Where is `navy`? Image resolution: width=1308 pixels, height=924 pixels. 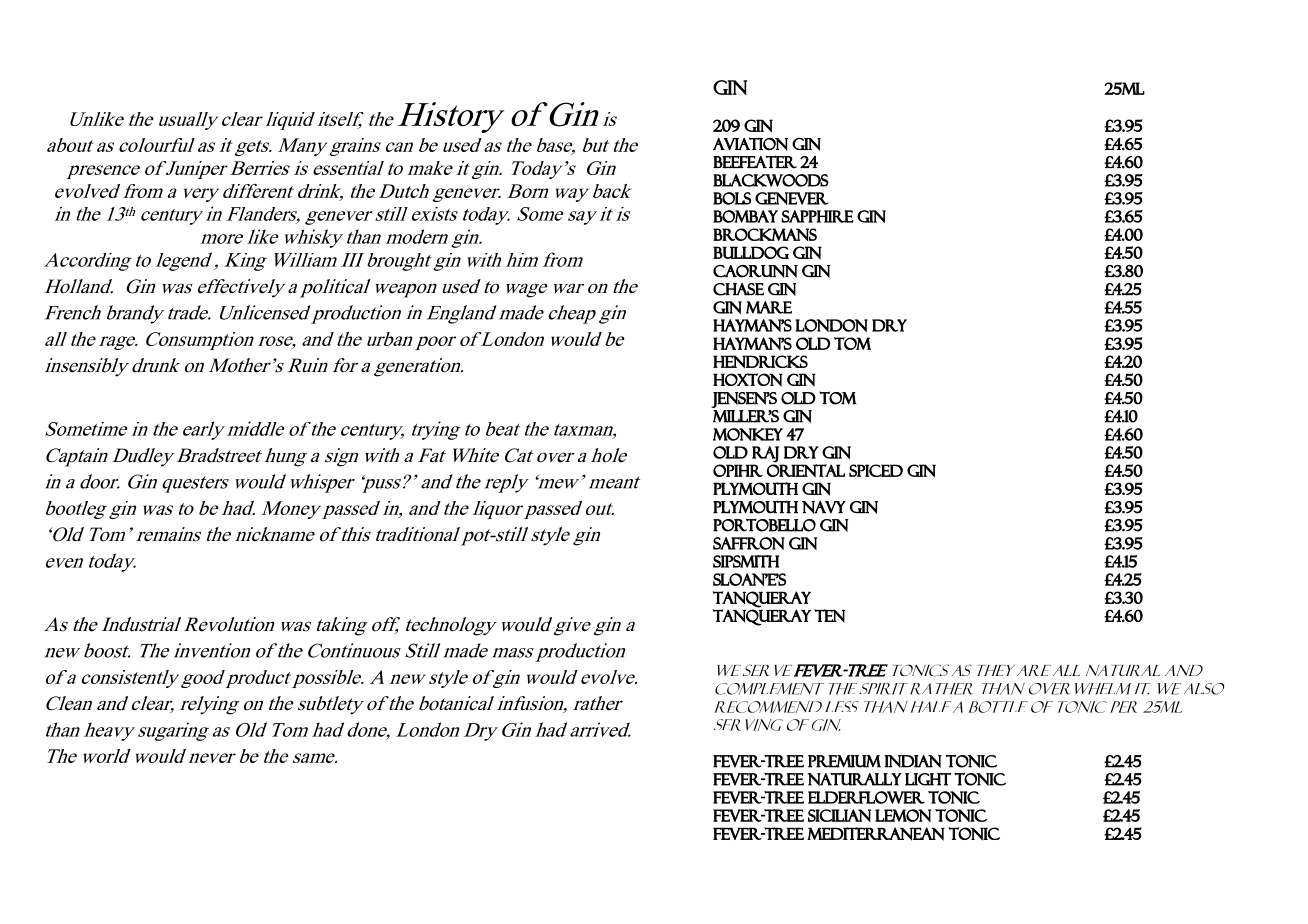
navy is located at coordinates (824, 507).
